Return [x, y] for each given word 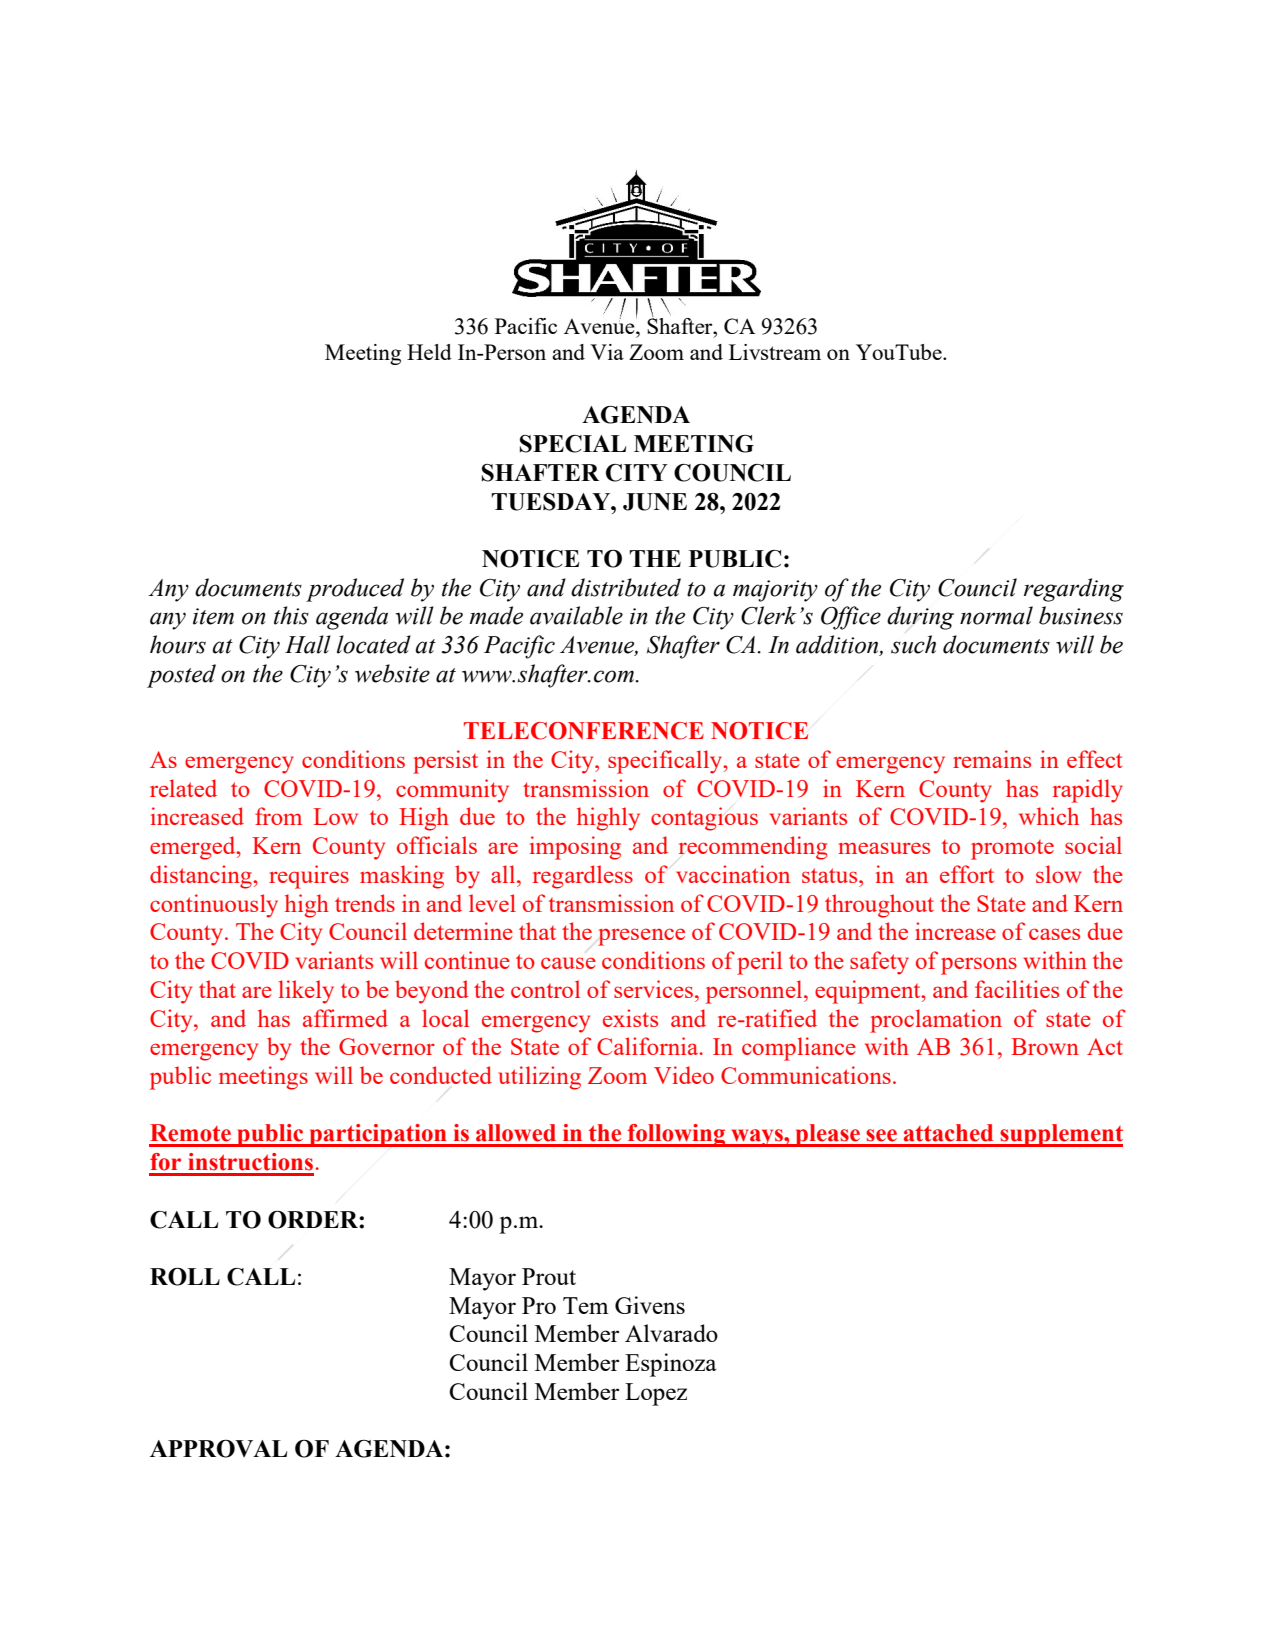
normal [996, 615]
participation [378, 1135]
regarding [1074, 590]
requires [309, 877]
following [677, 1135]
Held [429, 352]
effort [967, 874]
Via [607, 352]
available [576, 615]
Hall [308, 644]
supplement [1060, 1135]
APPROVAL [218, 1449]
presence [641, 937]
